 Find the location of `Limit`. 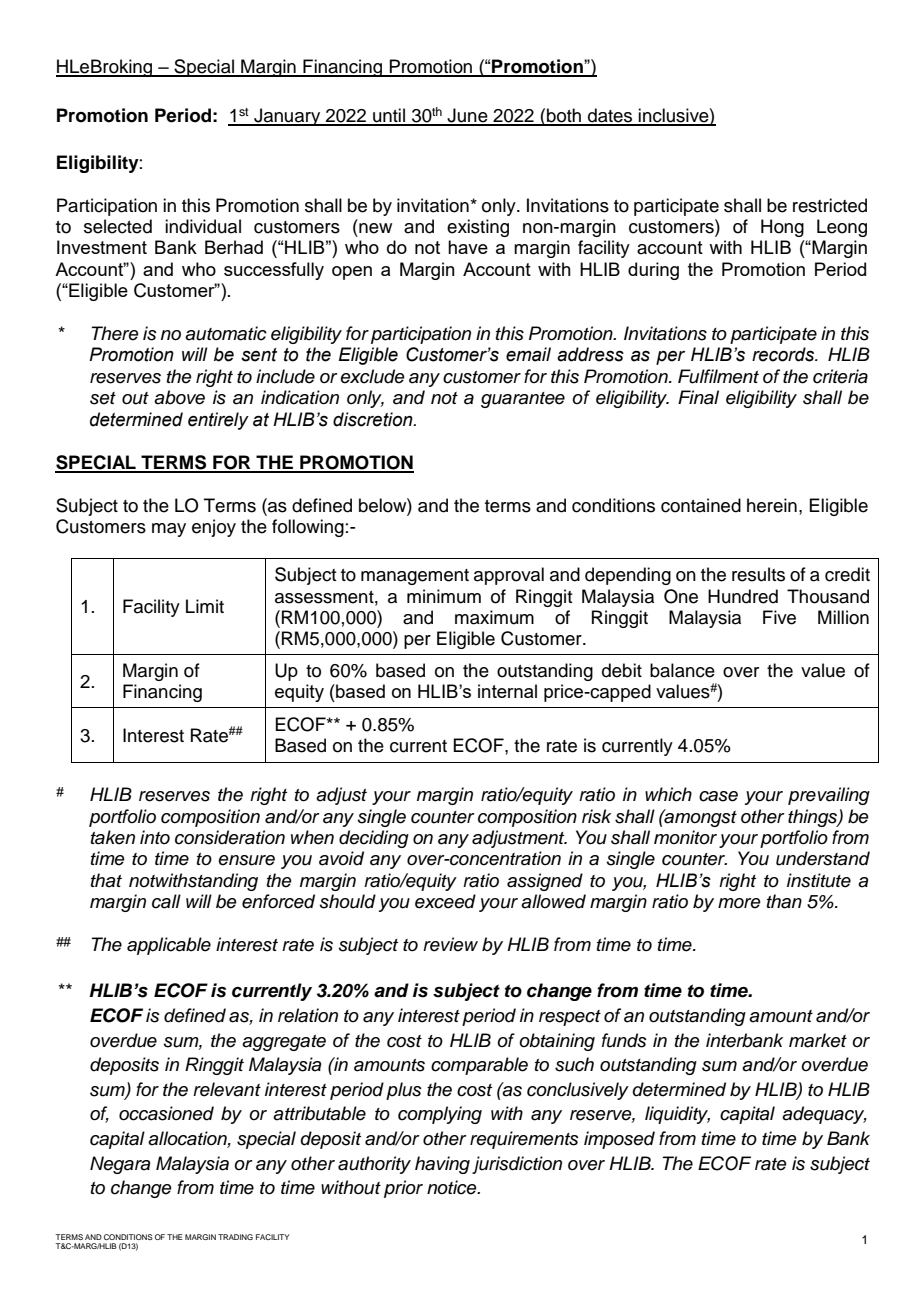

Limit is located at coordinates (205, 606).
